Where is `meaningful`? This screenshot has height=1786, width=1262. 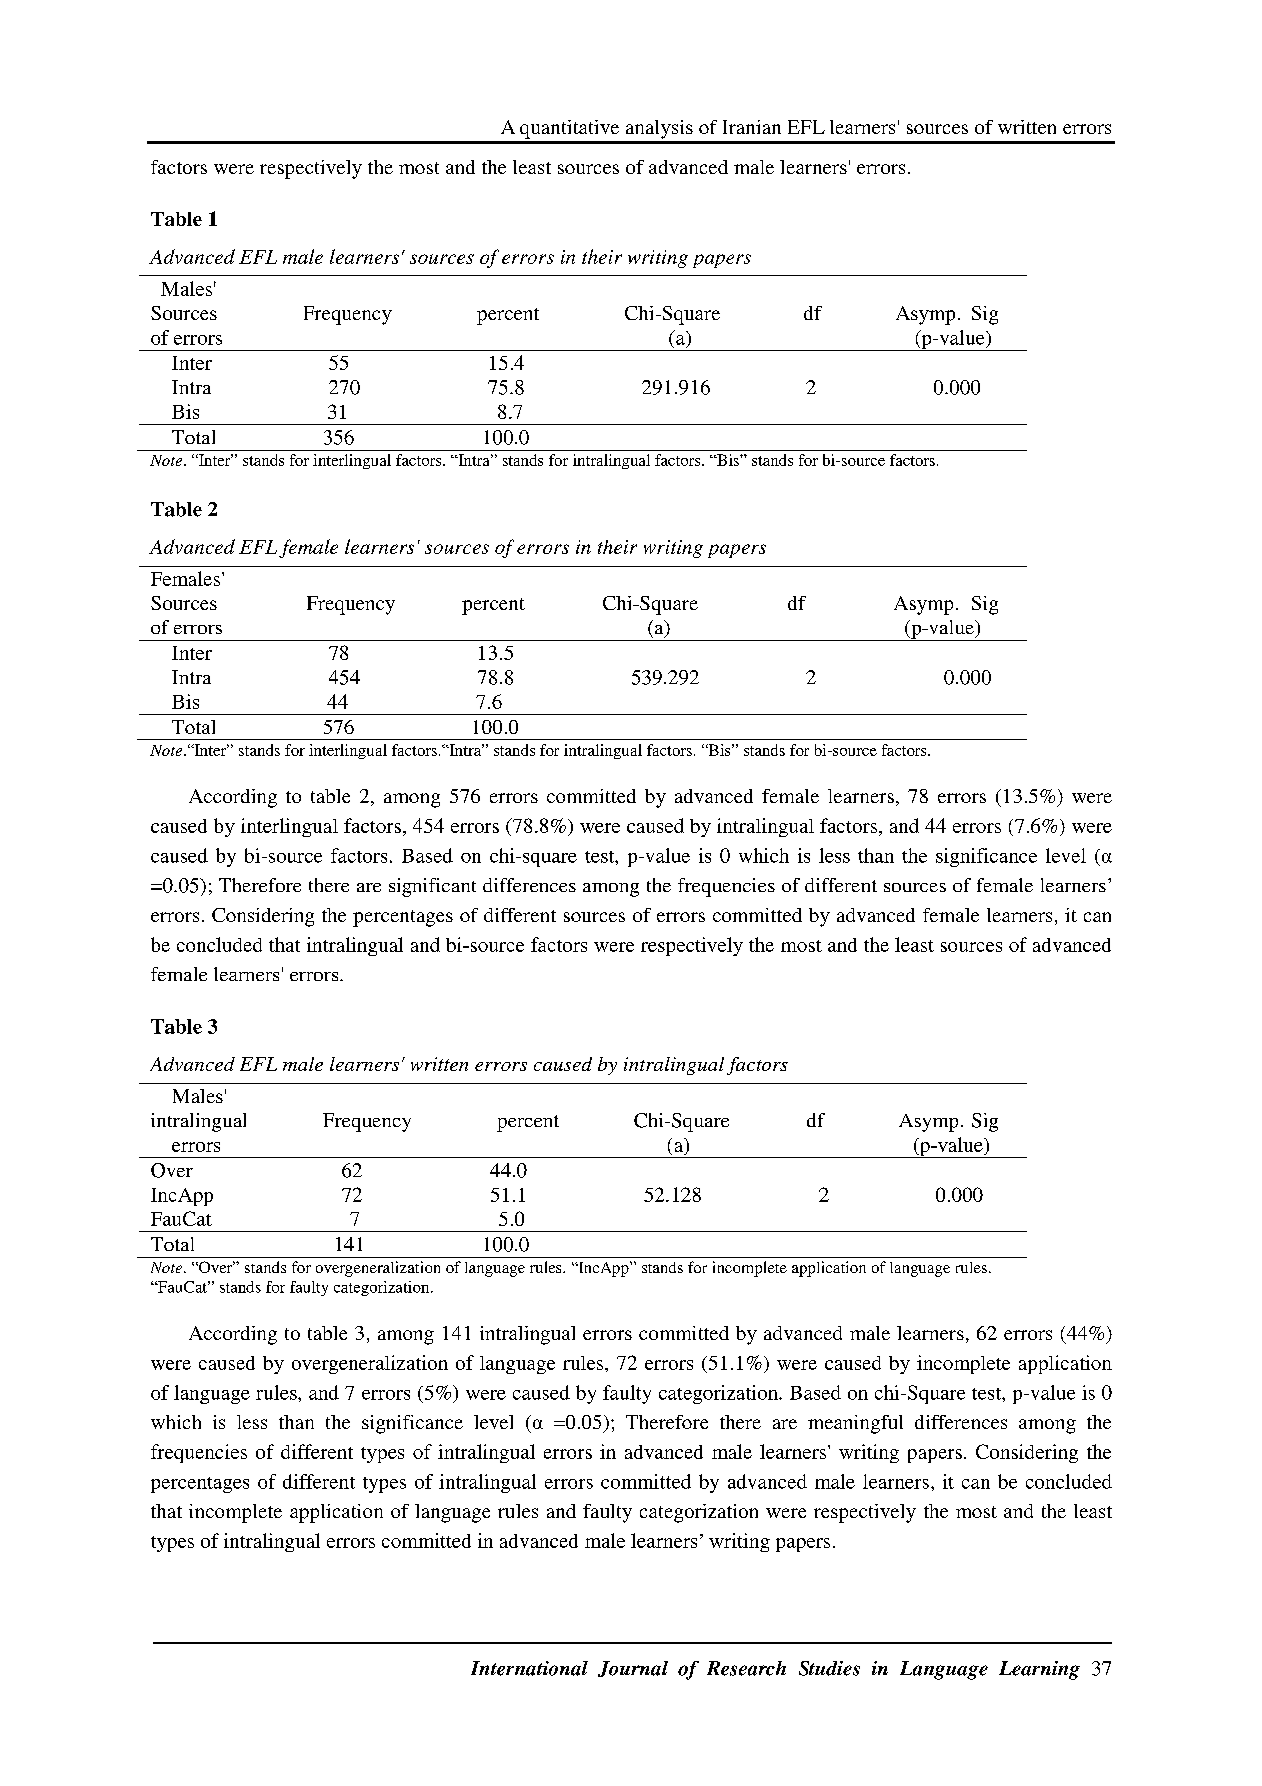
meaningful is located at coordinates (855, 1424).
